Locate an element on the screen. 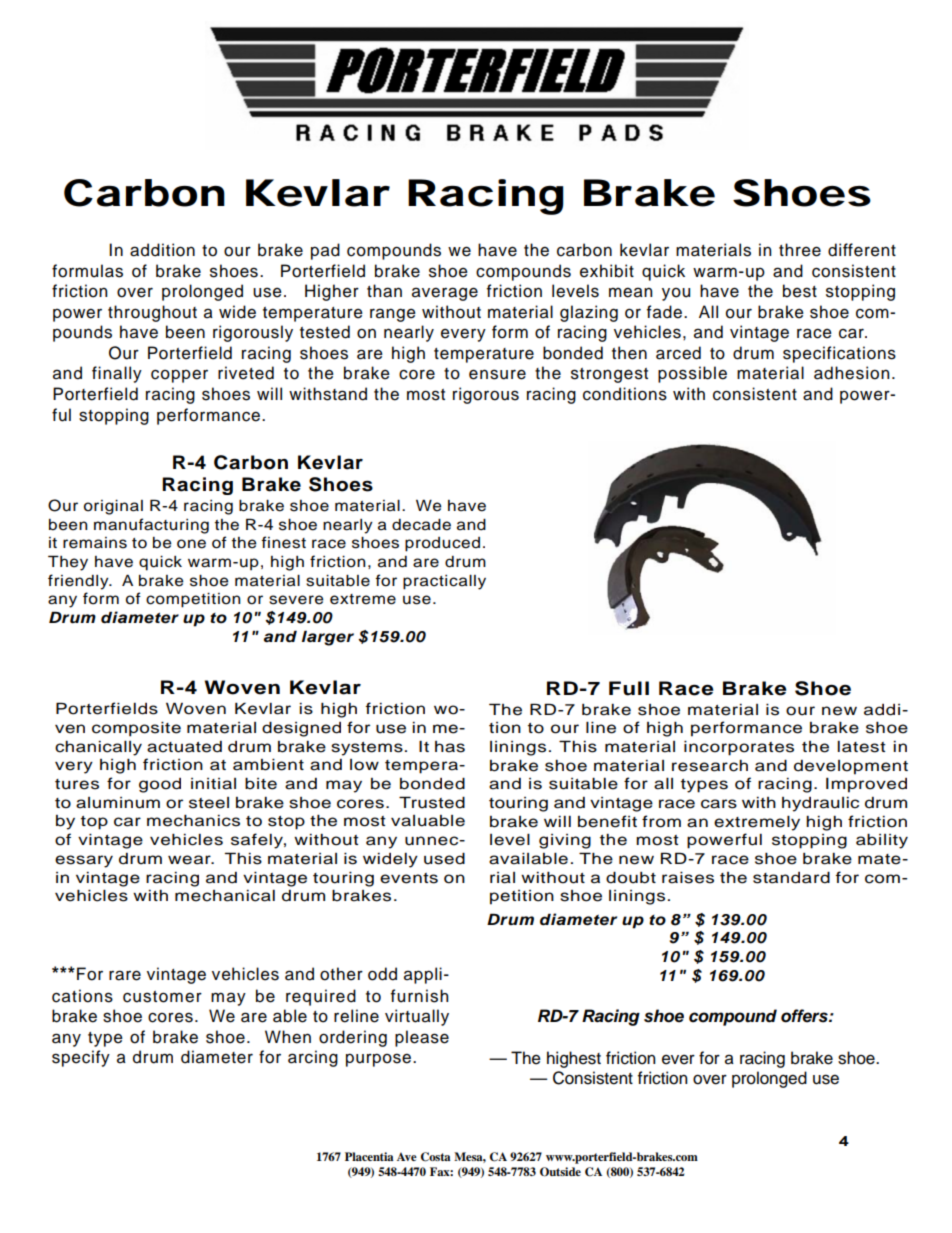  good is located at coordinates (160, 785).
